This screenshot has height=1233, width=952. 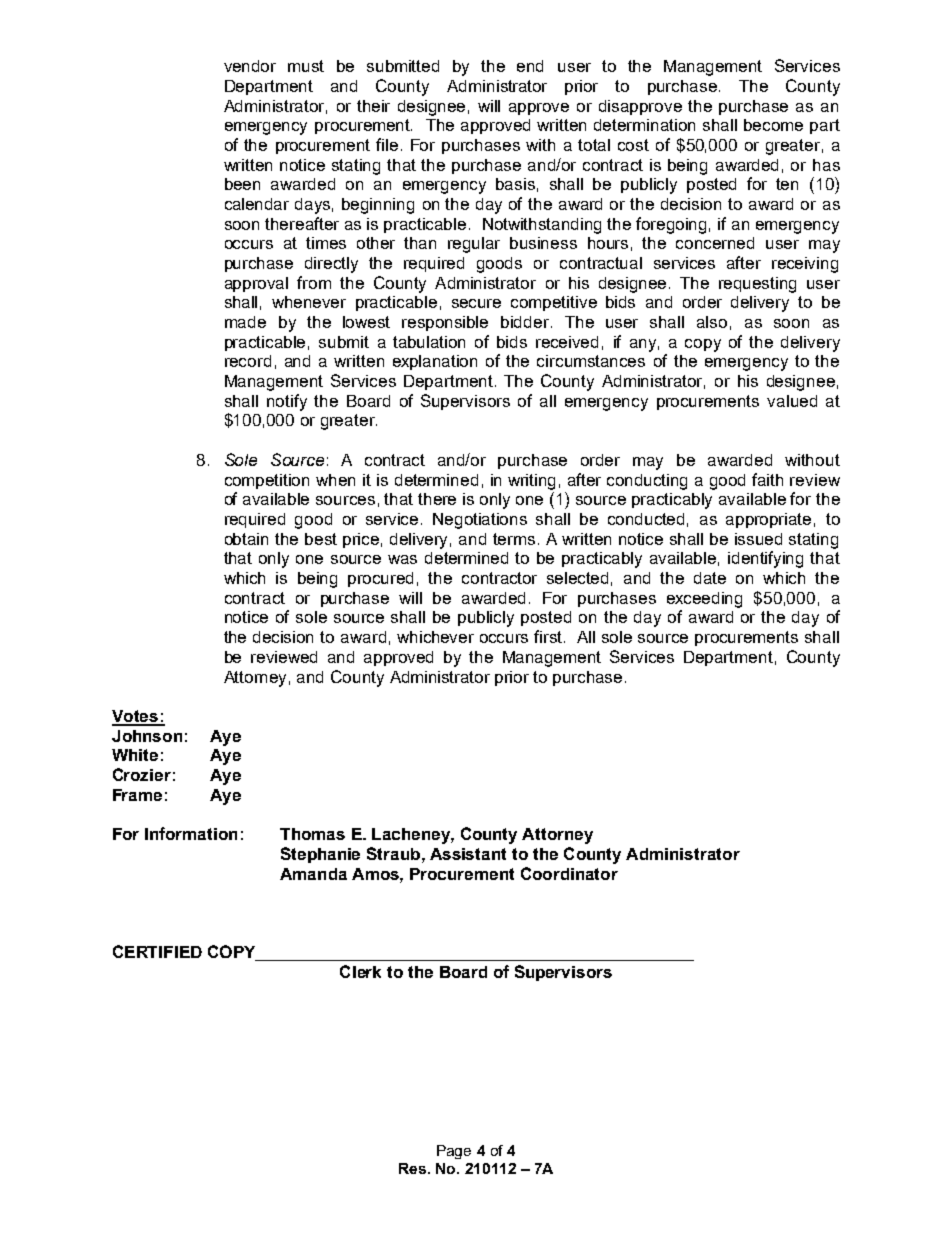 What do you see at coordinates (373, 106) in the screenshot?
I see `their` at bounding box center [373, 106].
